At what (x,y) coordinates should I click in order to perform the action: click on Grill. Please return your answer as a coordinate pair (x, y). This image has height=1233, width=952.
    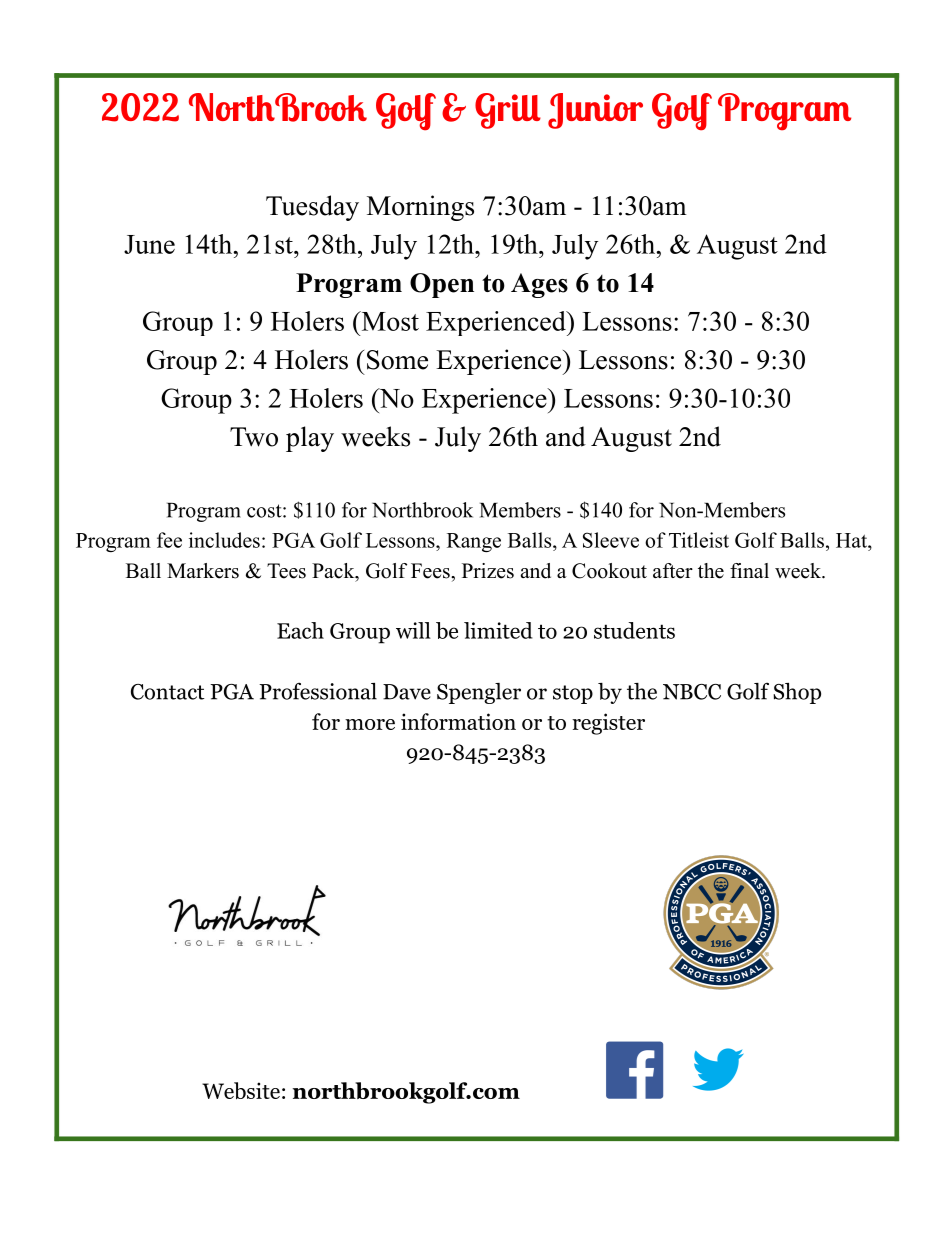
    Looking at the image, I should click on (508, 111).
